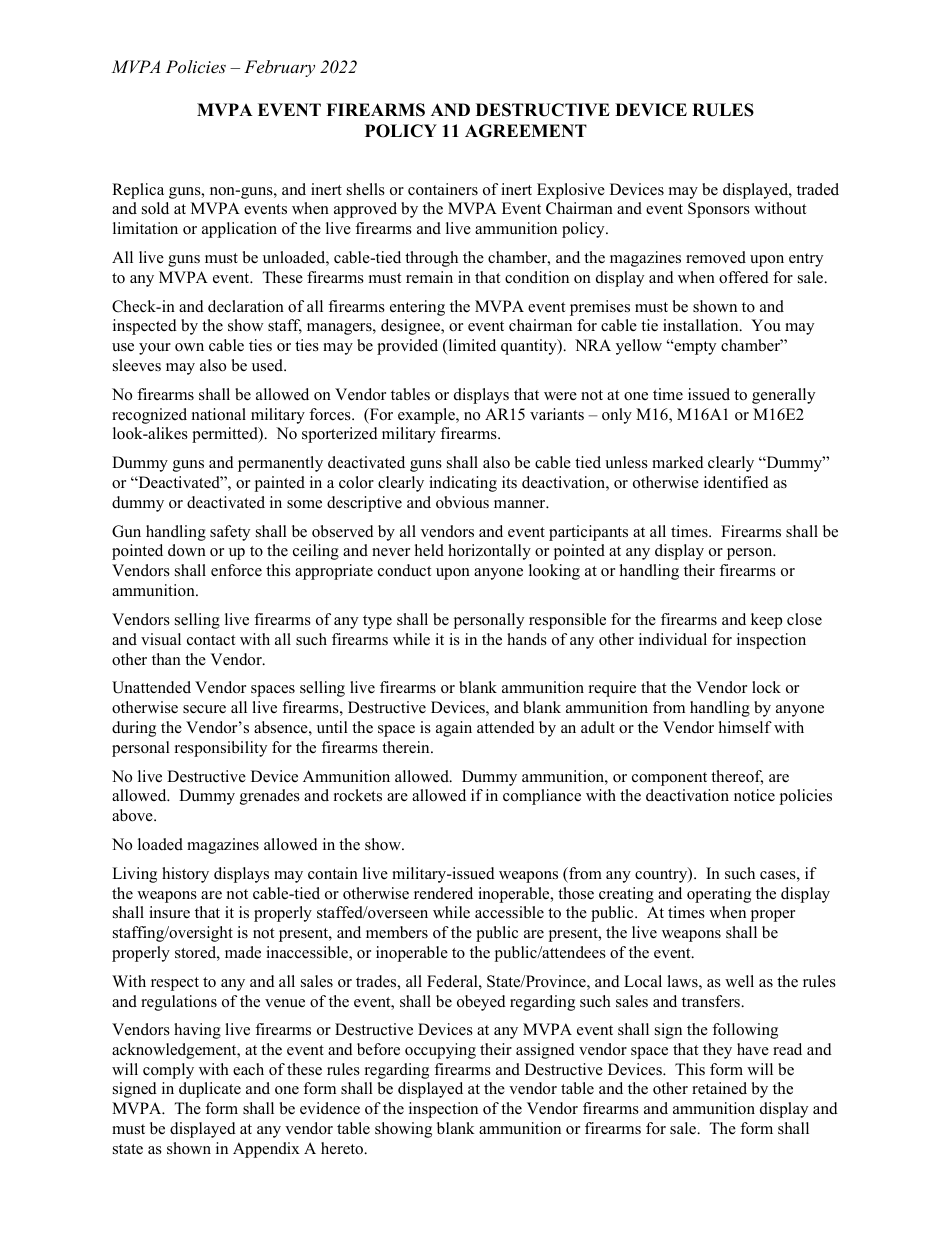 The width and height of the screenshot is (952, 1233). What do you see at coordinates (462, 502) in the screenshot?
I see `obvious` at bounding box center [462, 502].
